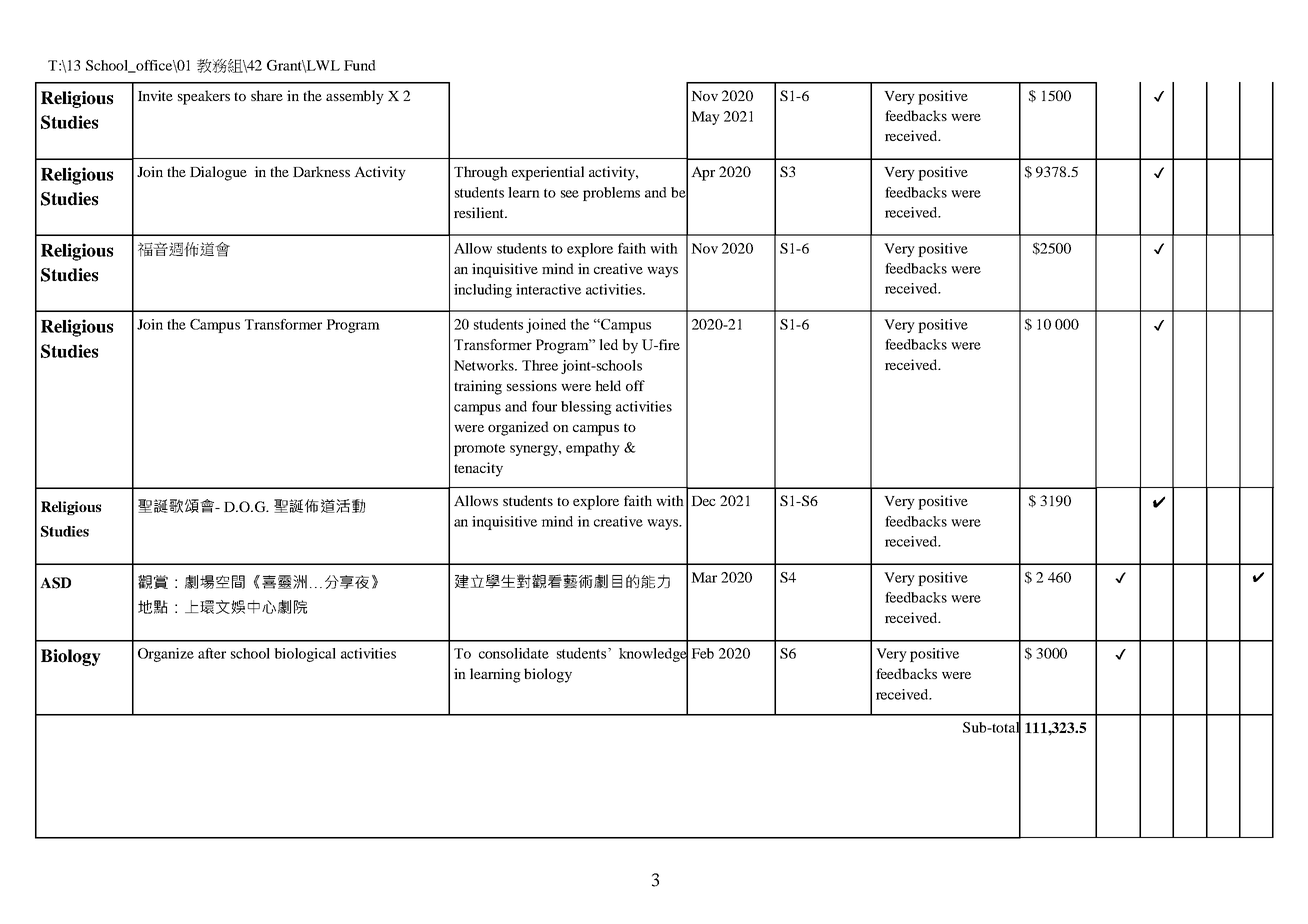  Describe the element at coordinates (305, 655) in the screenshot. I see `biological` at that location.
